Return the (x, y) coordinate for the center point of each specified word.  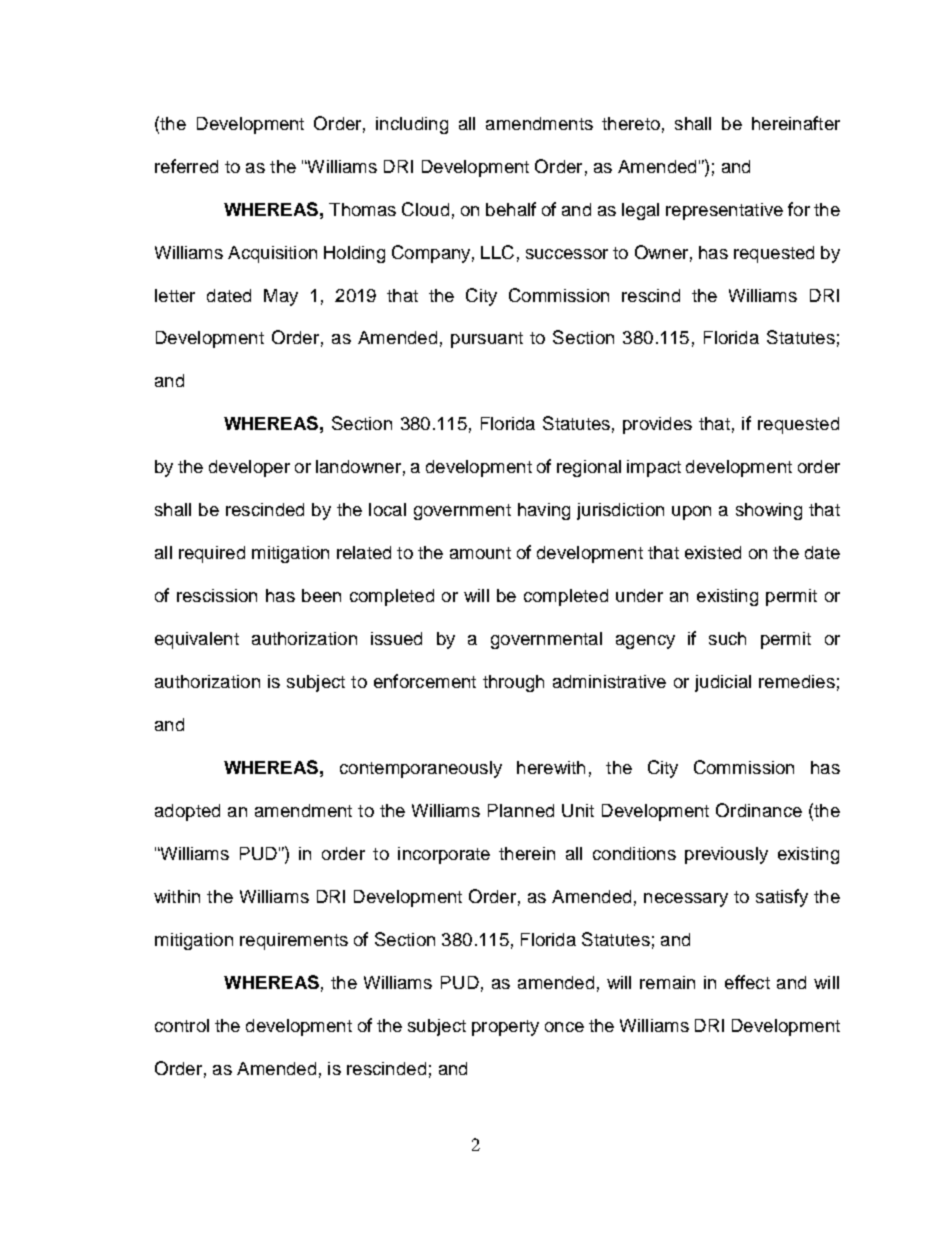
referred (186, 166)
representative (724, 211)
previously (726, 855)
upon (691, 513)
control (182, 1025)
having (544, 511)
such (727, 638)
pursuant (487, 340)
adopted (187, 812)
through (513, 683)
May (281, 297)
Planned (521, 810)
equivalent (197, 640)
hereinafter (796, 123)
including (412, 125)
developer (249, 468)
